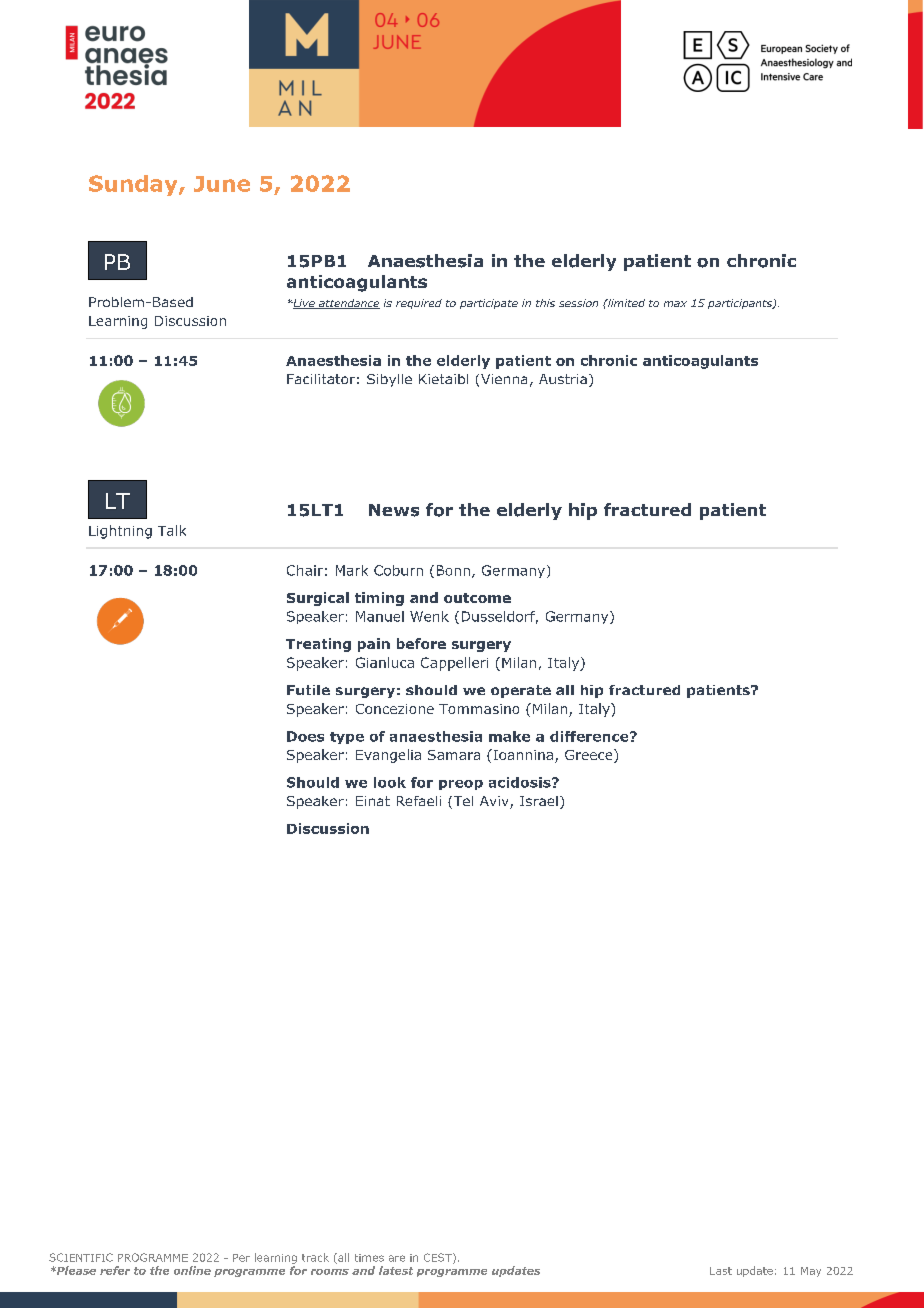  What do you see at coordinates (539, 801) in the screenshot?
I see `Israel` at bounding box center [539, 801].
